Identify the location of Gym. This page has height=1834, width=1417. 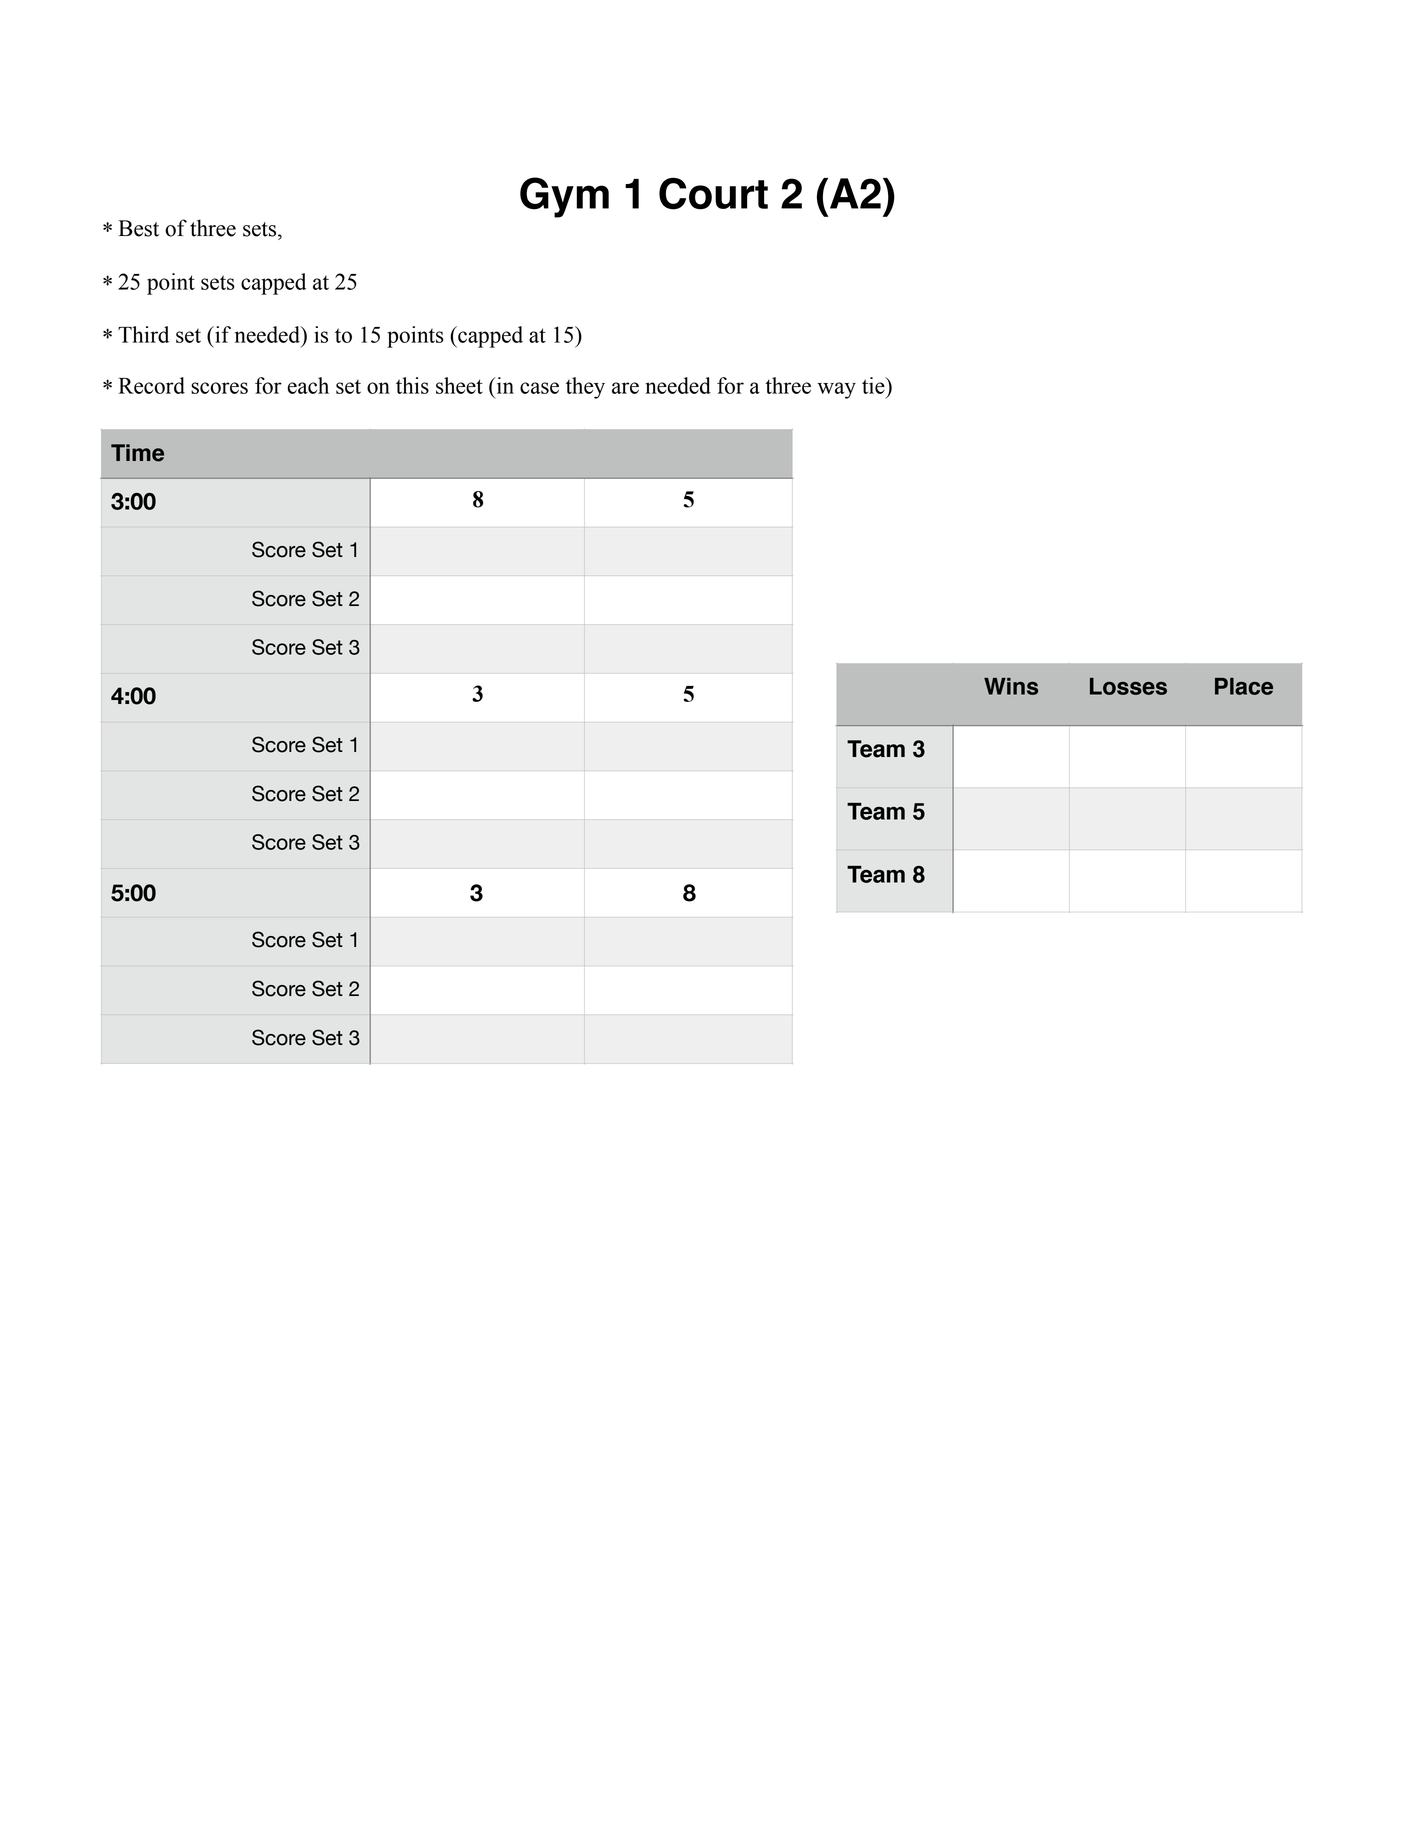
(564, 197).
